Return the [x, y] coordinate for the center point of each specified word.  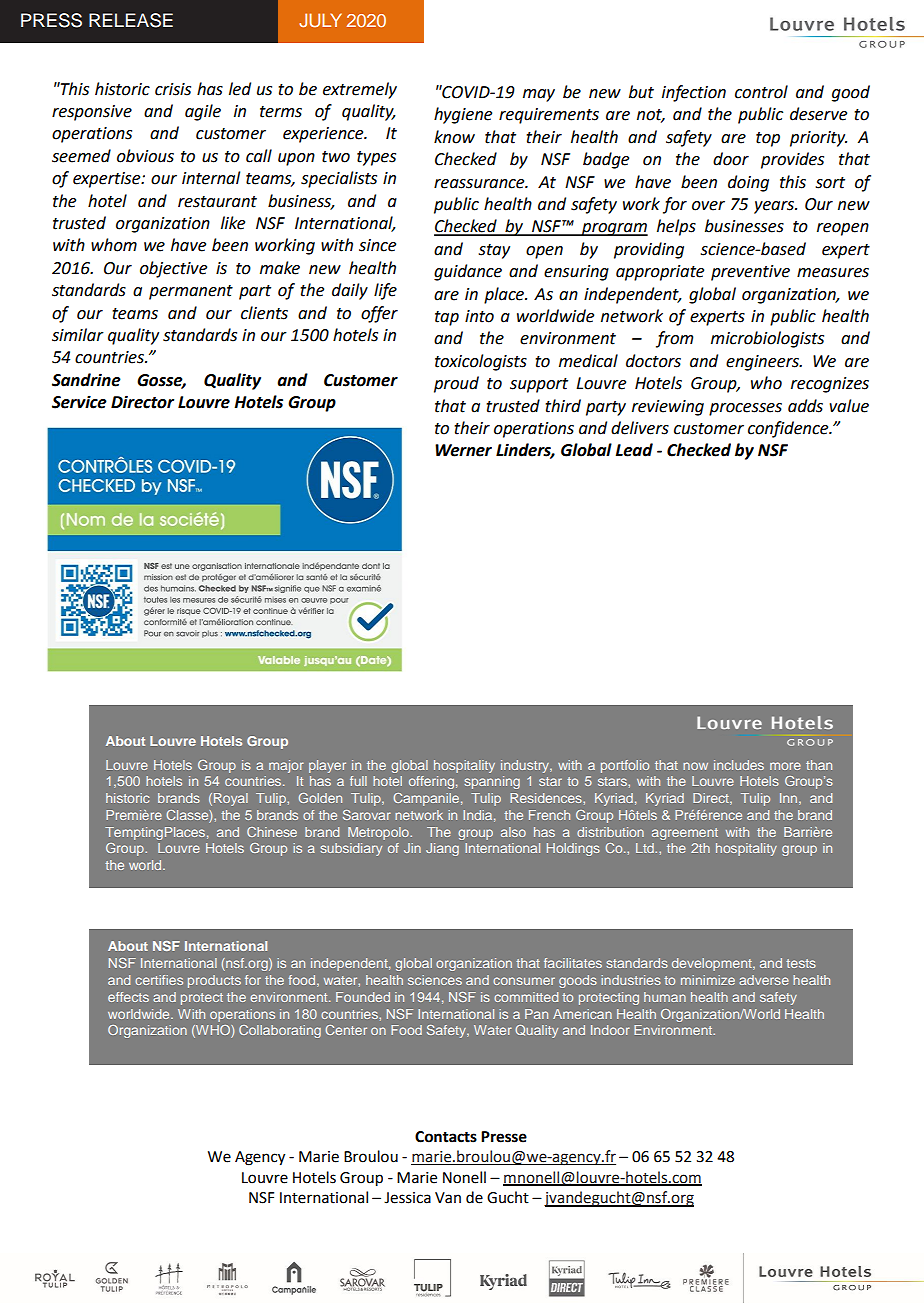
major [286, 766]
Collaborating [280, 1031]
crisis [173, 89]
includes [739, 765]
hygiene [463, 115]
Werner [463, 450]
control [761, 92]
